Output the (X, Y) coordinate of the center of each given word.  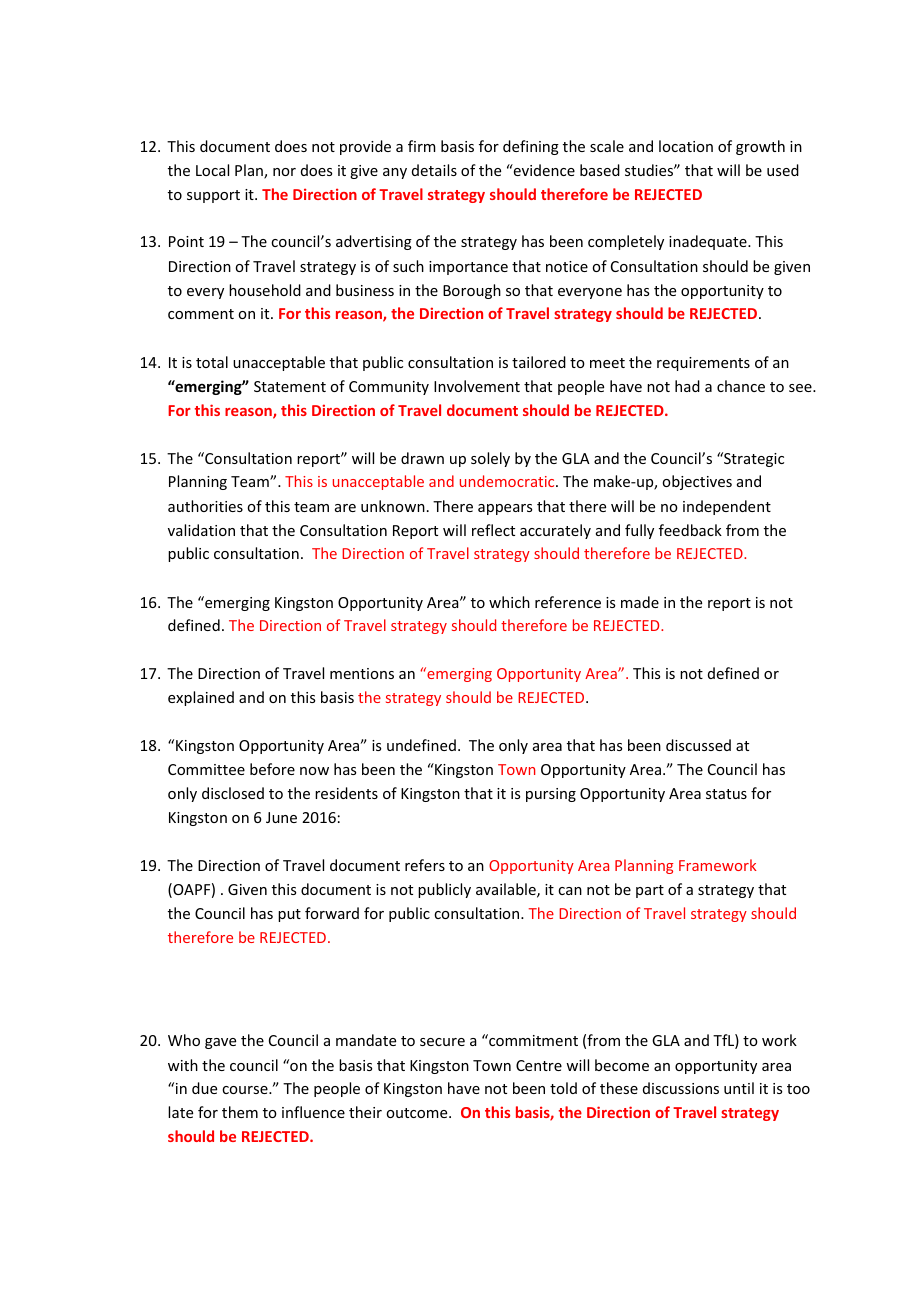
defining (531, 147)
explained (201, 698)
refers (425, 865)
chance (741, 386)
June (281, 817)
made (640, 602)
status (726, 794)
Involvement (477, 386)
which (509, 602)
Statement (290, 386)
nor (284, 172)
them (240, 1112)
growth (760, 147)
